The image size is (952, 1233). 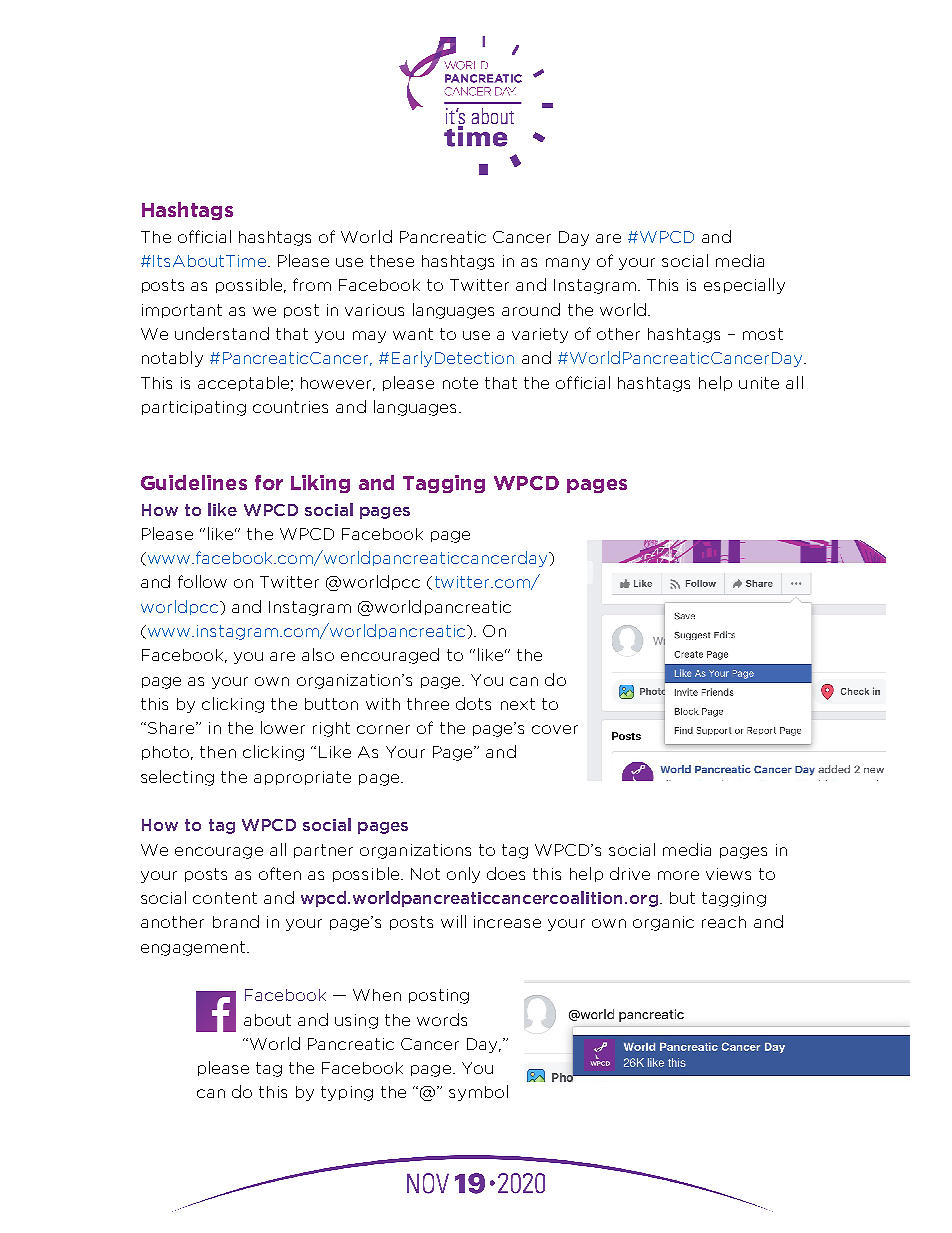 What do you see at coordinates (678, 875) in the document?
I see `more` at bounding box center [678, 875].
